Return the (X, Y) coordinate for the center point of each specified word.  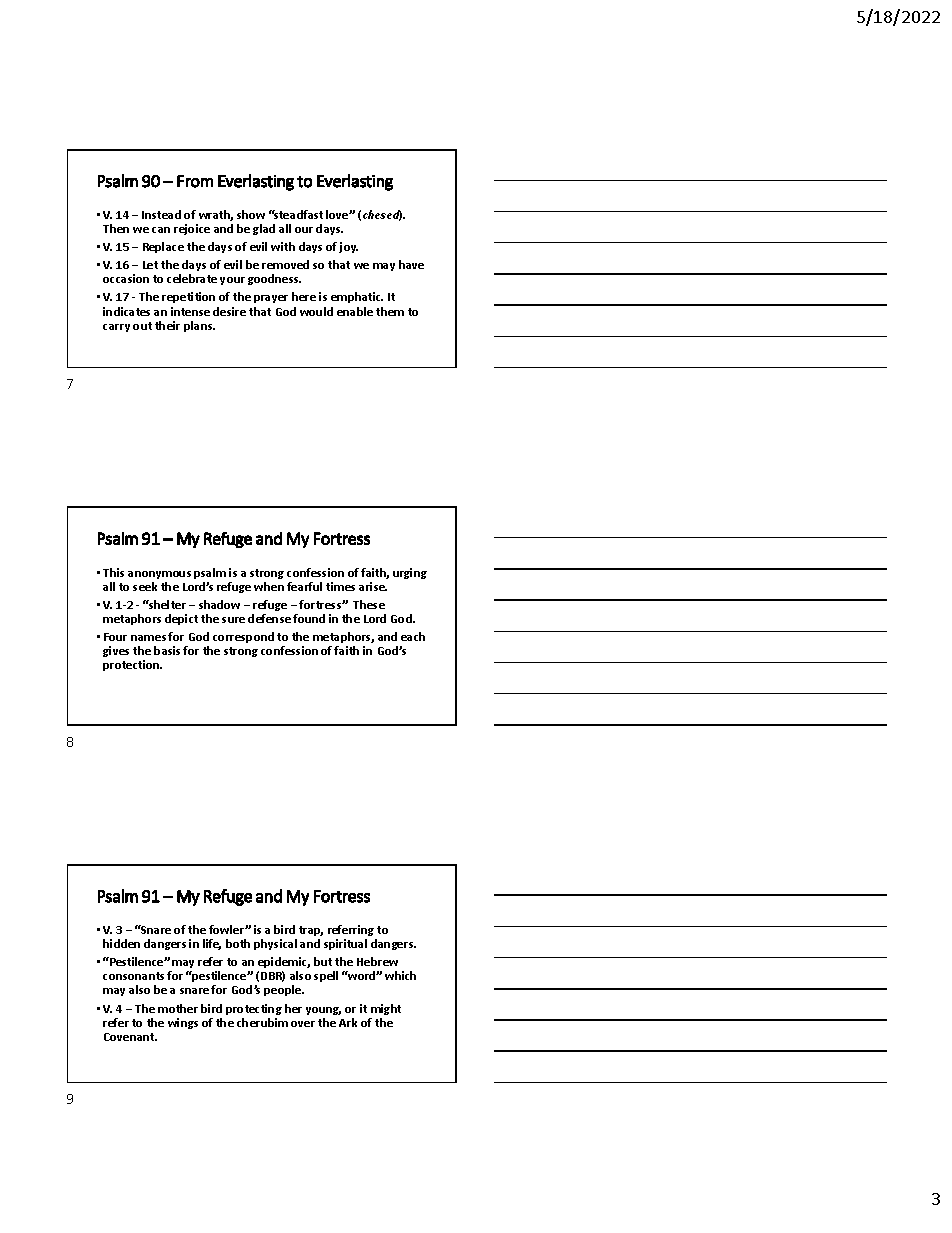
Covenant (130, 1037)
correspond (243, 637)
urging (410, 573)
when (269, 586)
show (251, 214)
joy (348, 247)
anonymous (159, 575)
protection (132, 665)
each (413, 636)
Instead (161, 214)
